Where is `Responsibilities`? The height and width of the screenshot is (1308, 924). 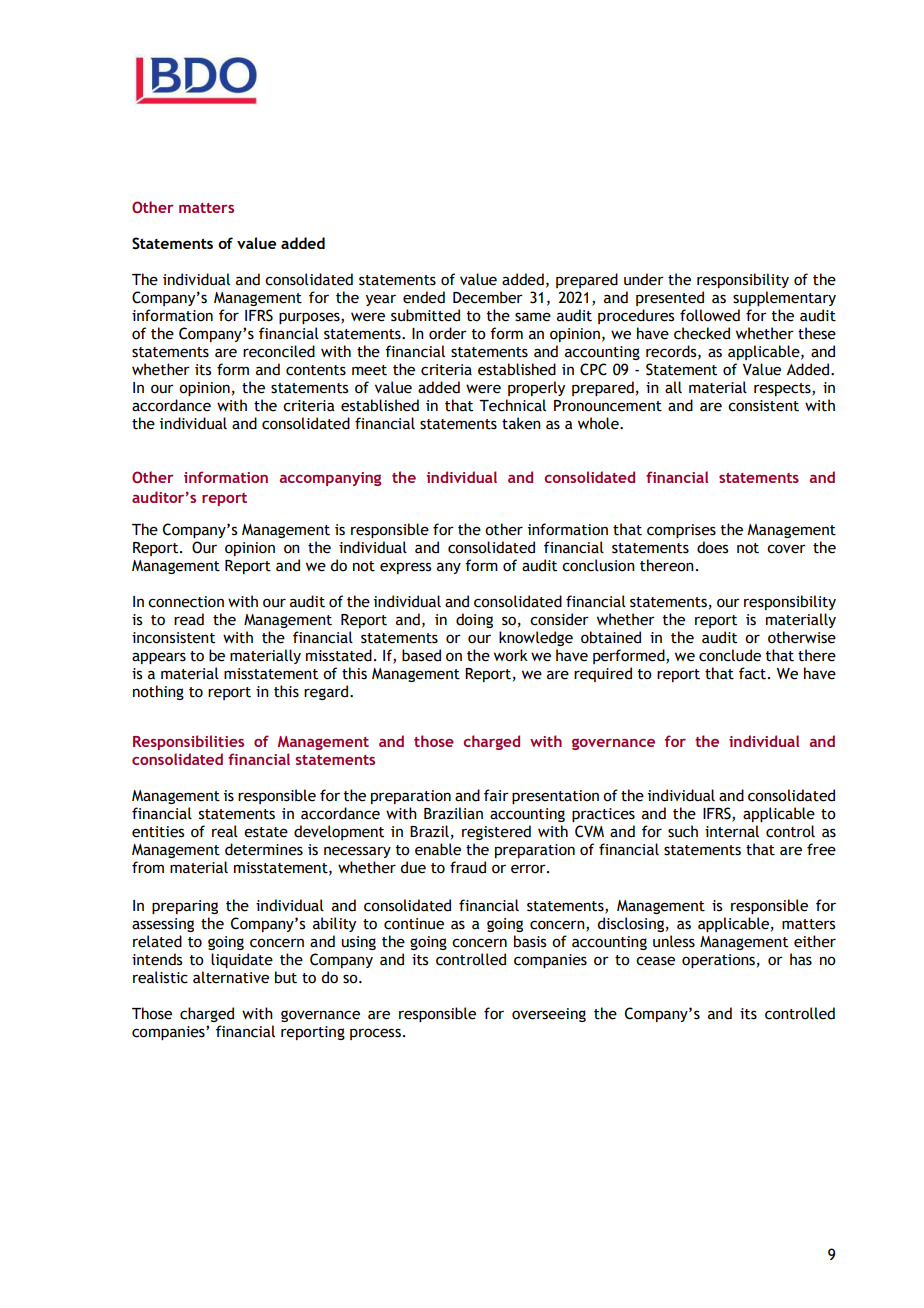 Responsibilities is located at coordinates (188, 742).
